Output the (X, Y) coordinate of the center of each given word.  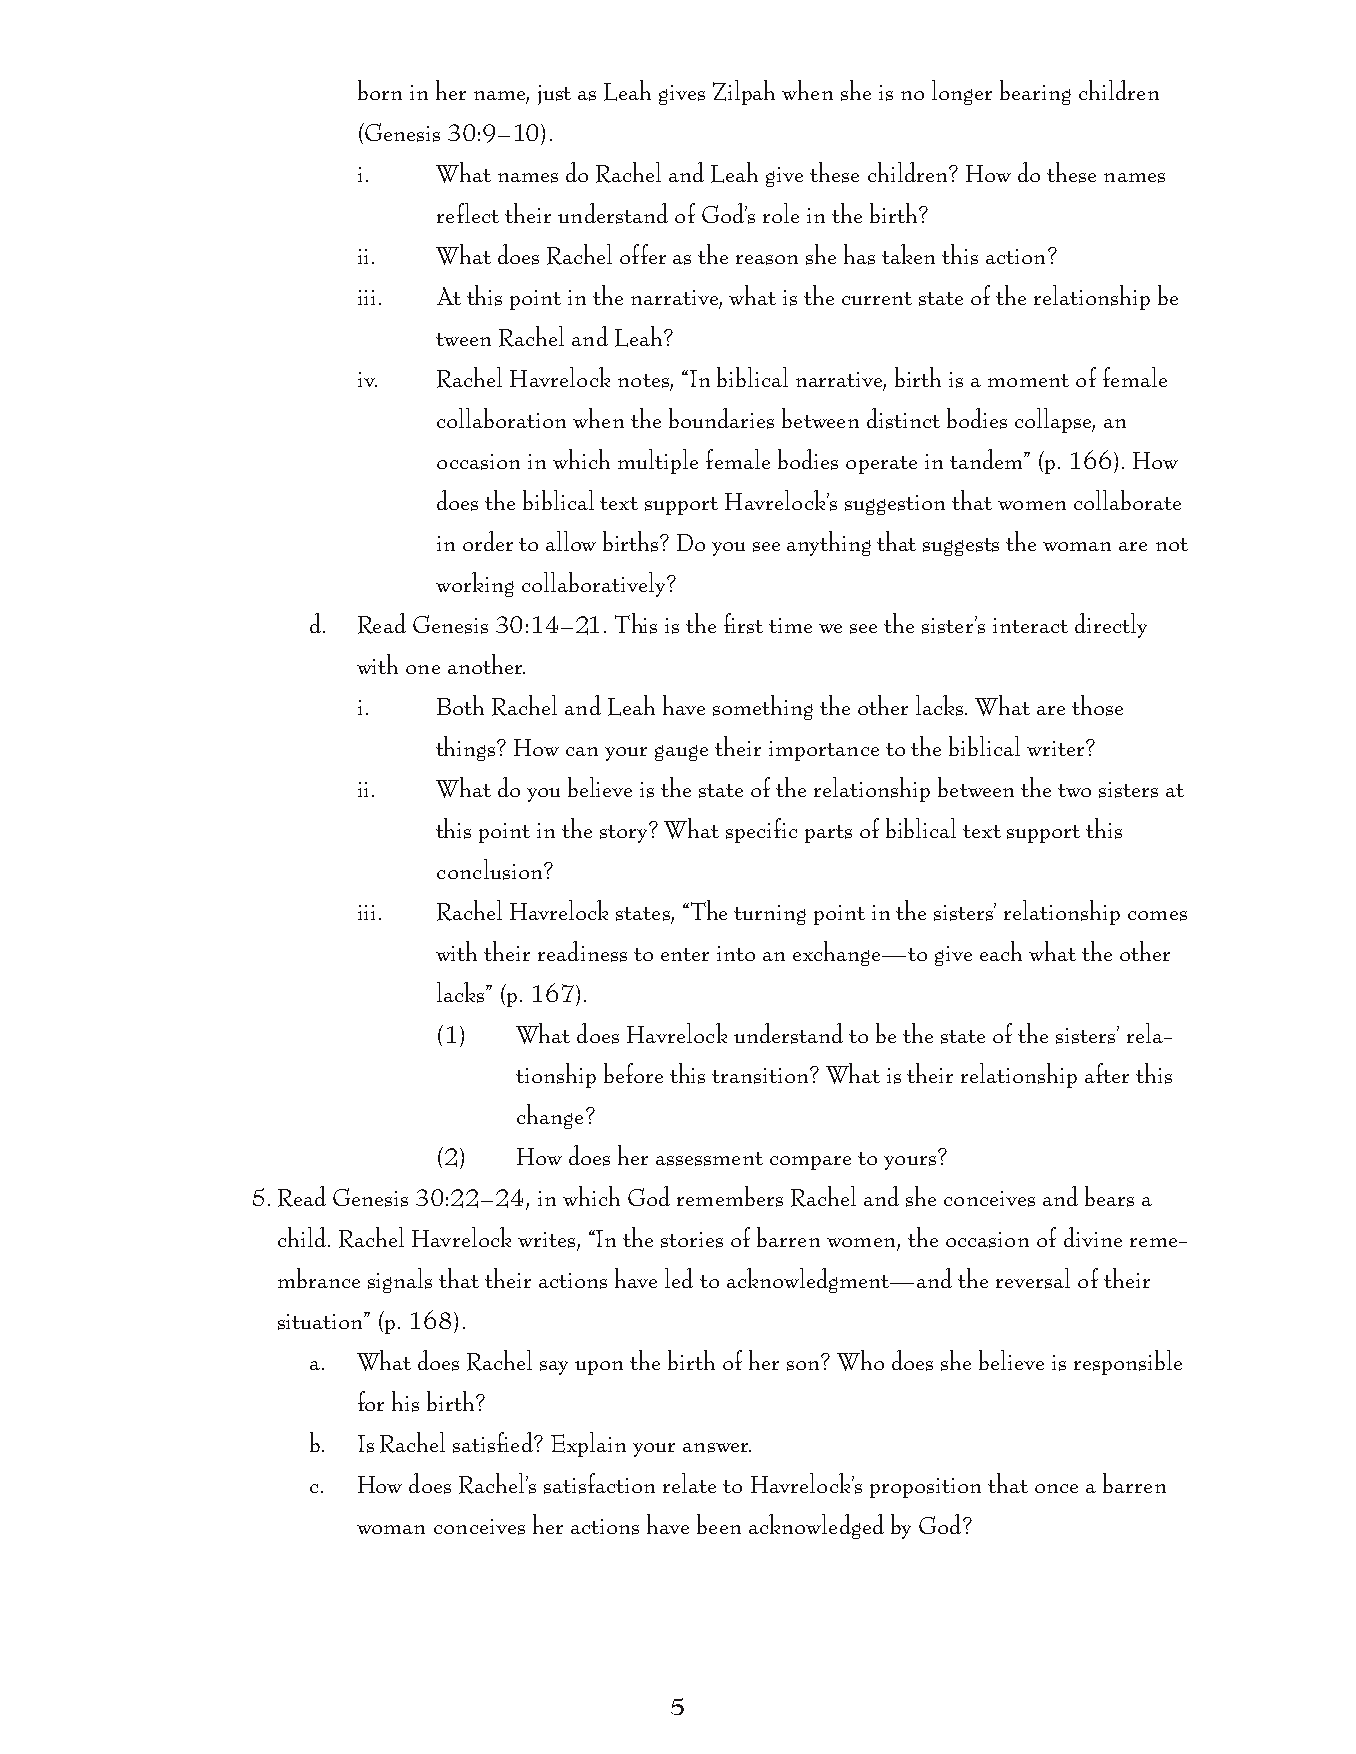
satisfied (494, 1442)
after (1107, 1073)
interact (1030, 625)
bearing (1035, 92)
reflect (468, 213)
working (475, 584)
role (781, 213)
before (633, 1073)
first (743, 623)
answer (717, 1448)
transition (762, 1075)
